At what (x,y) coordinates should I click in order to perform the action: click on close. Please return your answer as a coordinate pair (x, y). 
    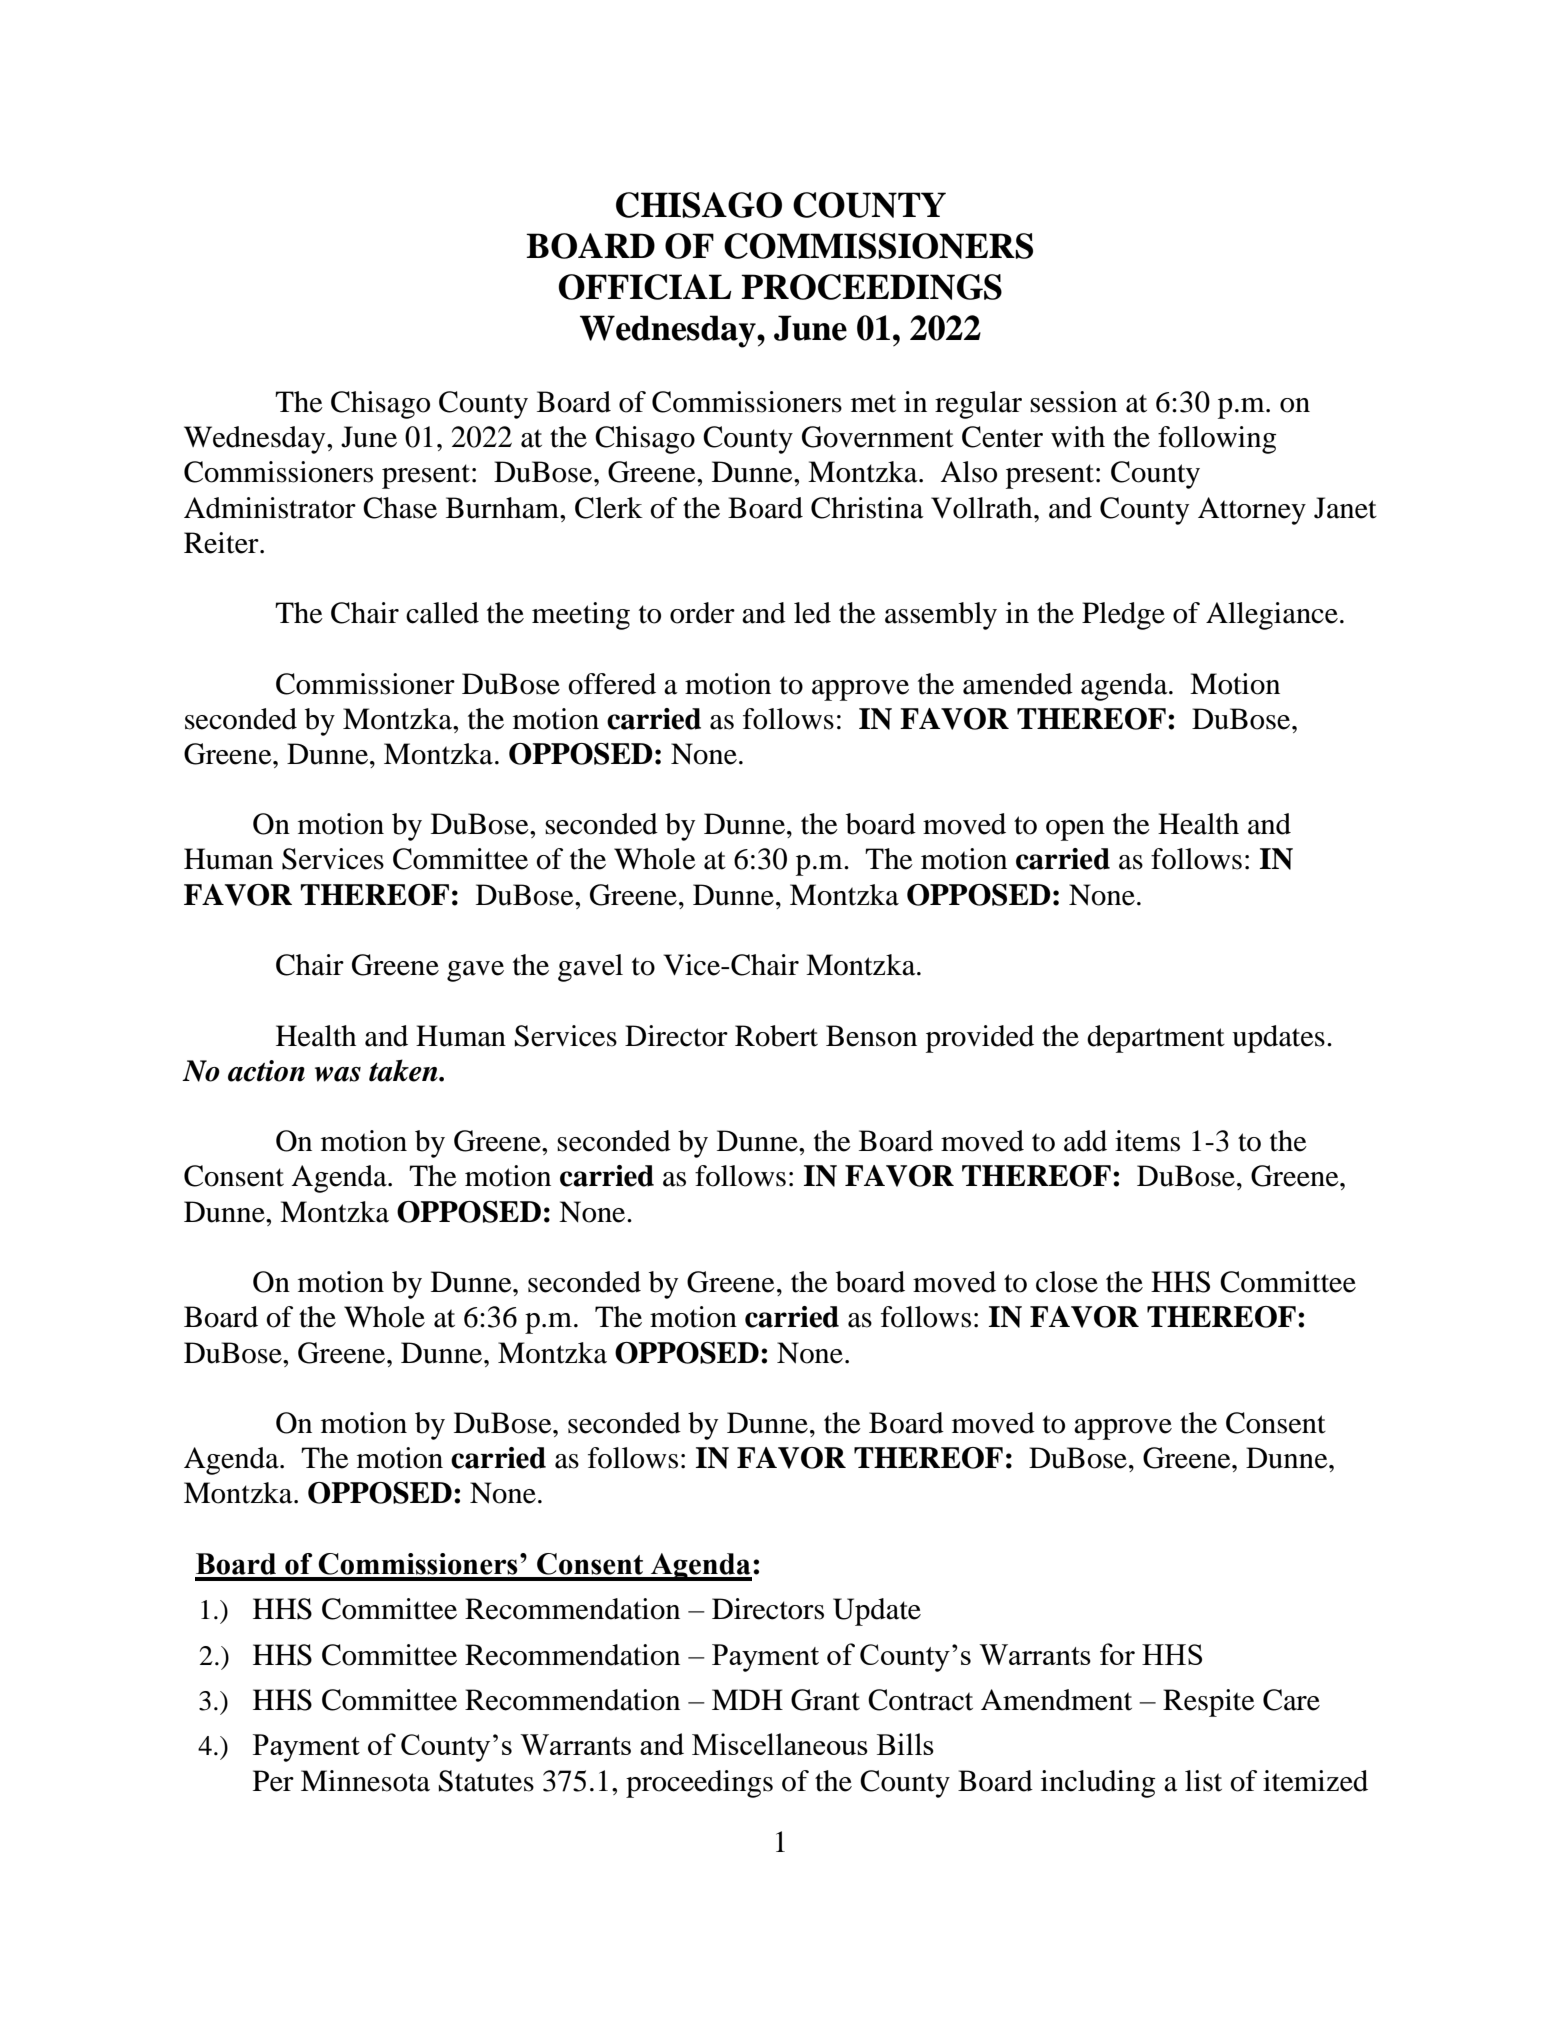
    Looking at the image, I should click on (1067, 1282).
